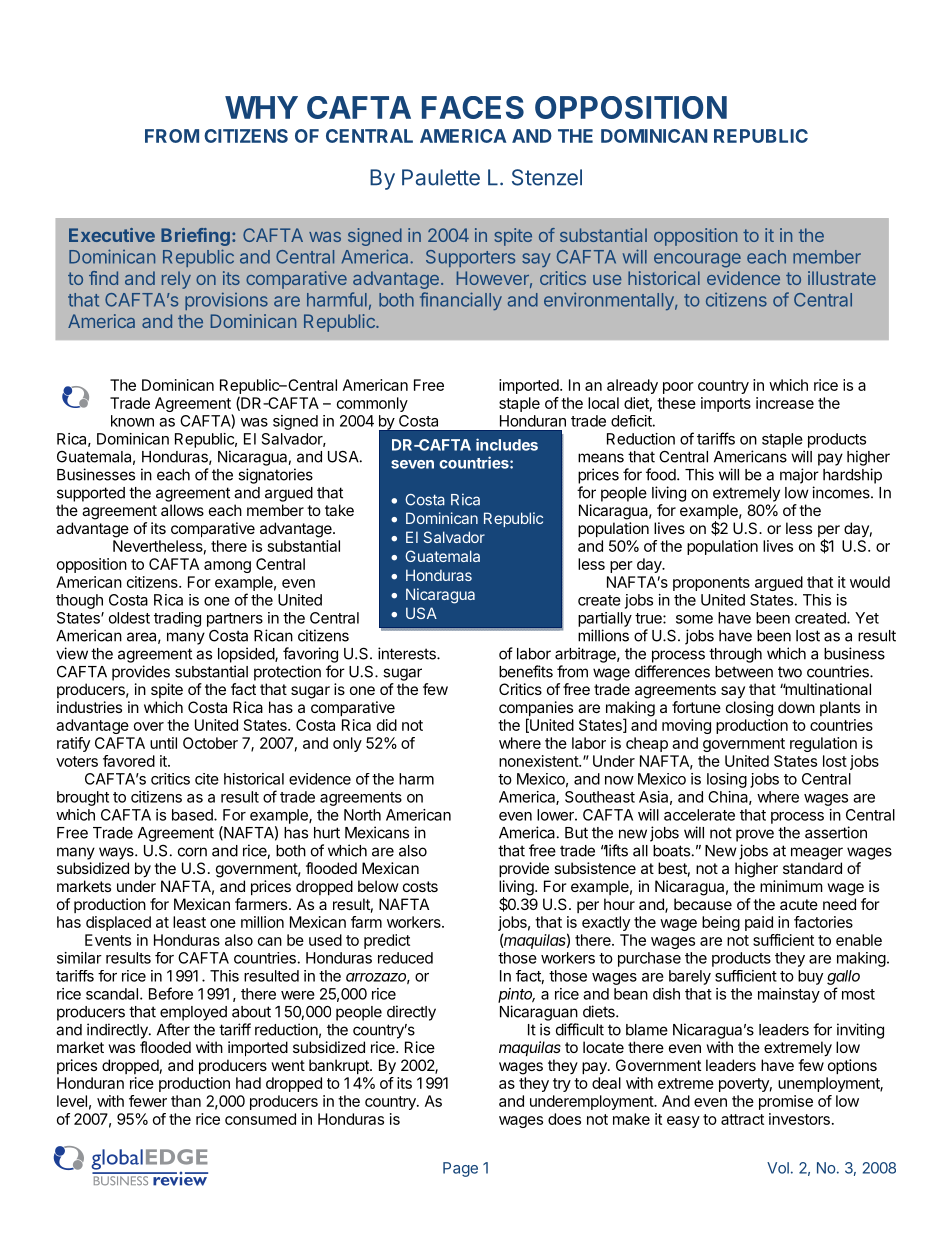 This screenshot has height=1233, width=952. I want to click on interests, so click(408, 653).
